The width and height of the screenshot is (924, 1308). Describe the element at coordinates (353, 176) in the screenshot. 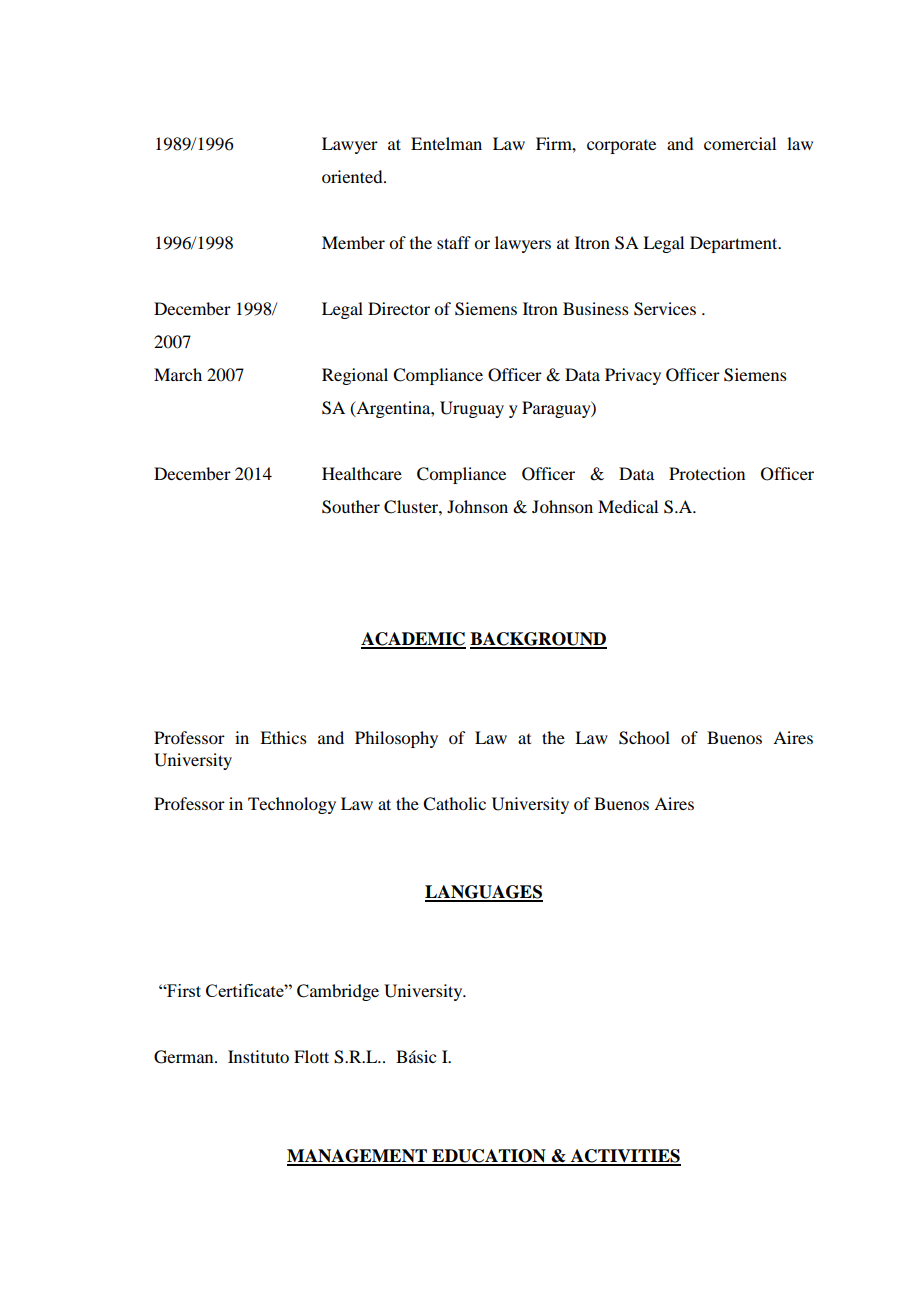

I see `oriented` at that location.
